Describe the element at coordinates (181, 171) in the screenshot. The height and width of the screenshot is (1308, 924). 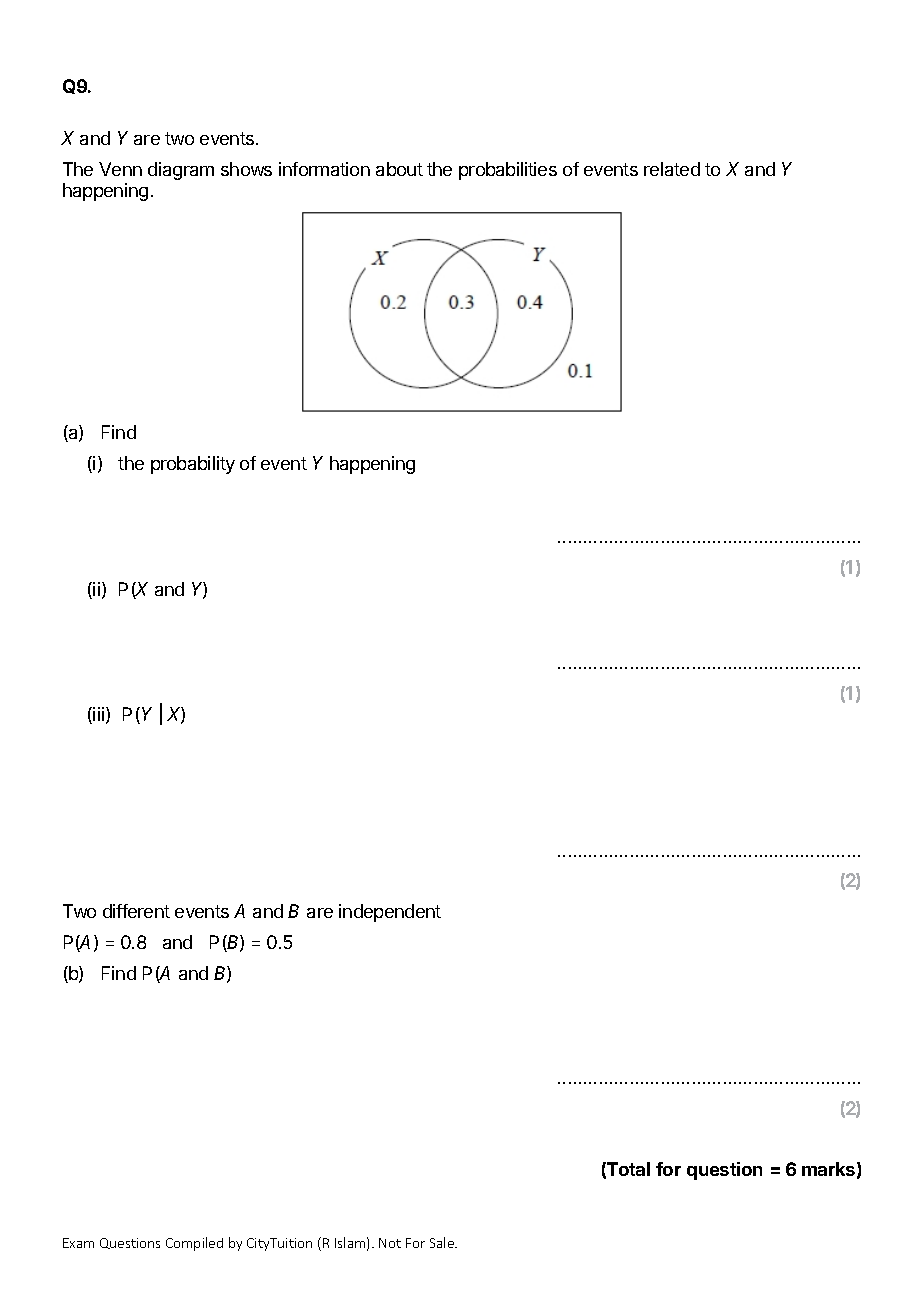
I see `diagram` at that location.
